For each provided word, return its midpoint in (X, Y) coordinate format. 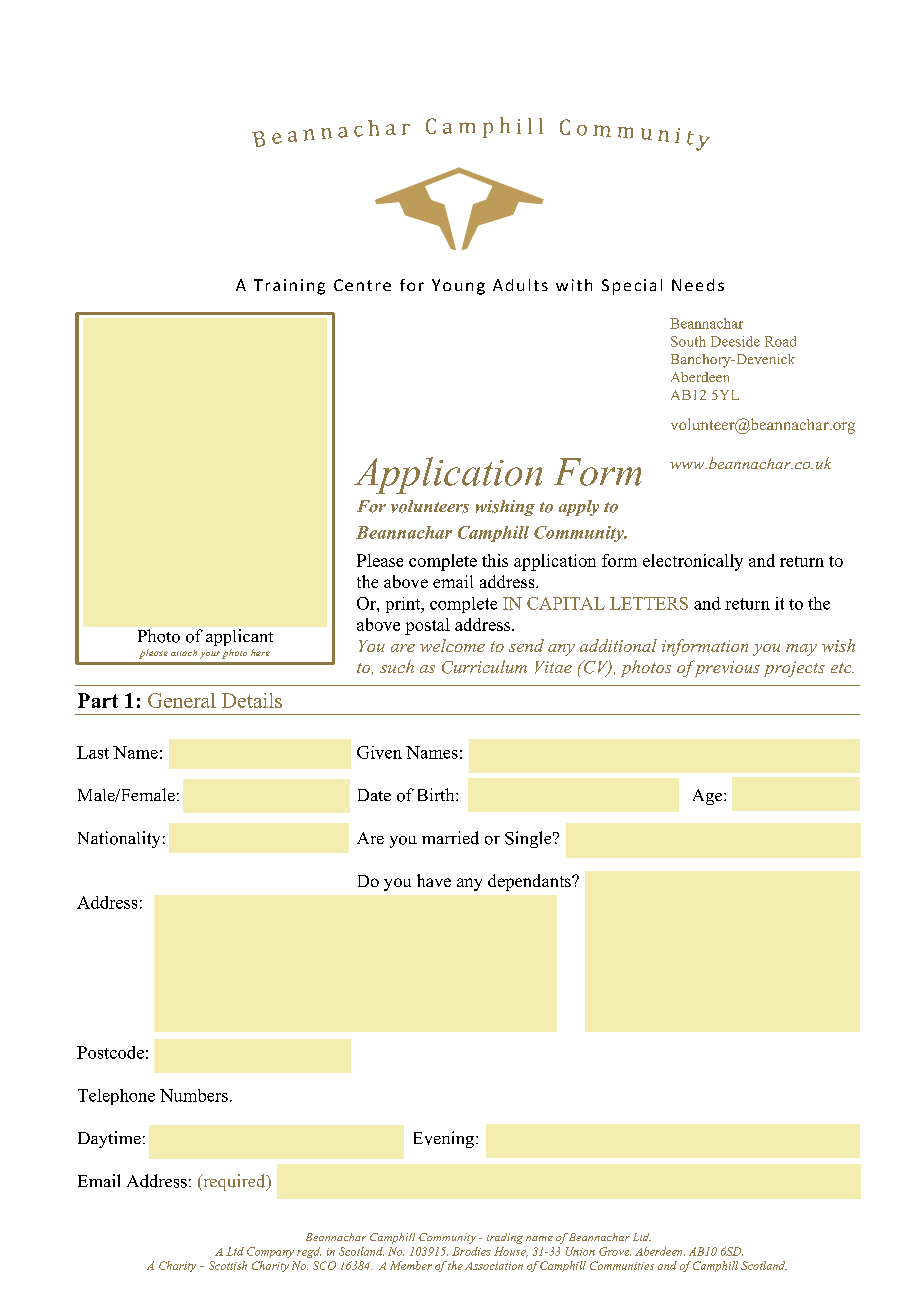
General (182, 700)
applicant (239, 637)
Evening (445, 1139)
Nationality (119, 839)
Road (780, 341)
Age (709, 797)
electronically (693, 562)
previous (726, 668)
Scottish (228, 1265)
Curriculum (484, 667)
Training (289, 287)
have (434, 880)
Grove (615, 1251)
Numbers (194, 1095)
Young (458, 287)
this (495, 560)
